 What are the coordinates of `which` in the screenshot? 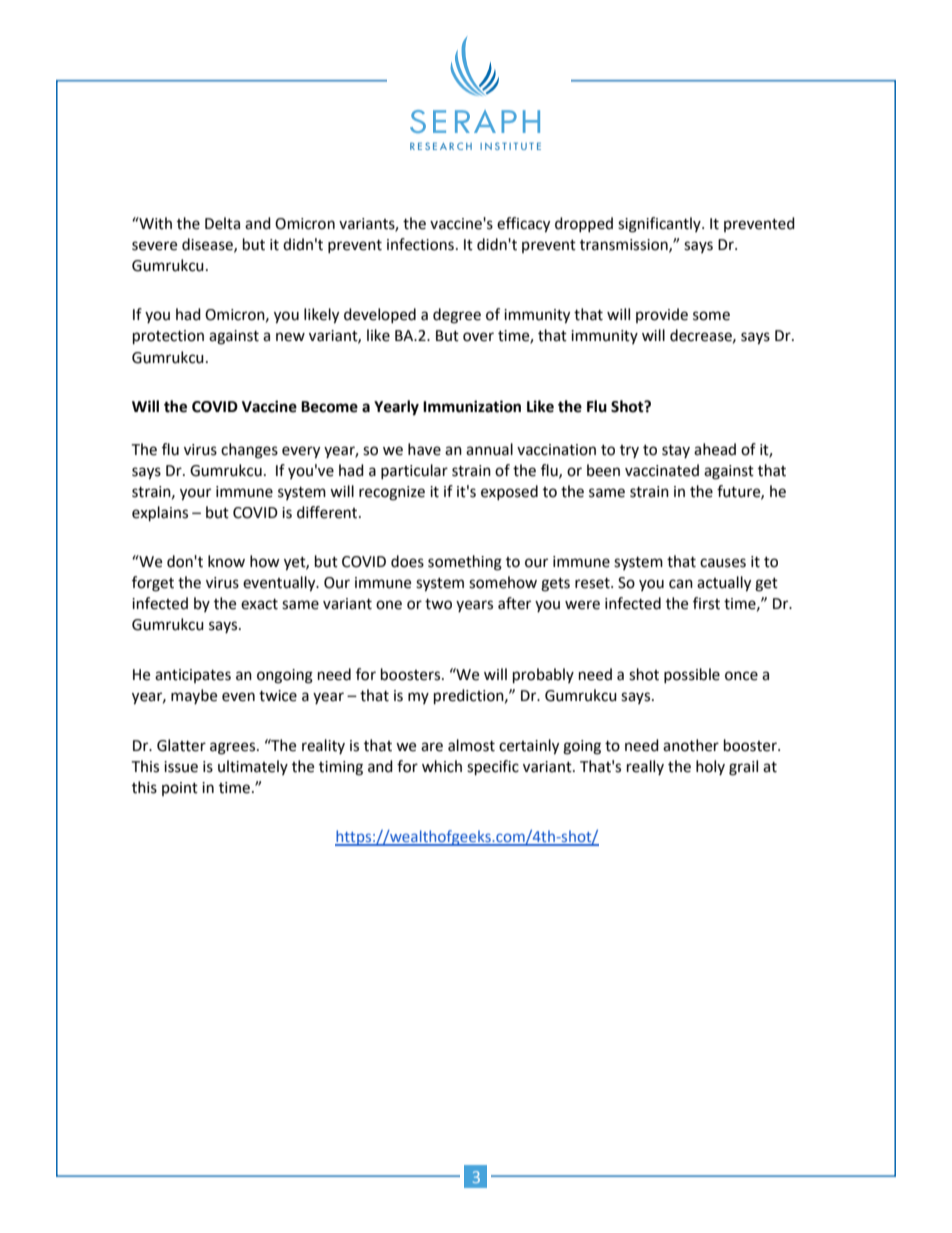 It's located at (442, 766).
